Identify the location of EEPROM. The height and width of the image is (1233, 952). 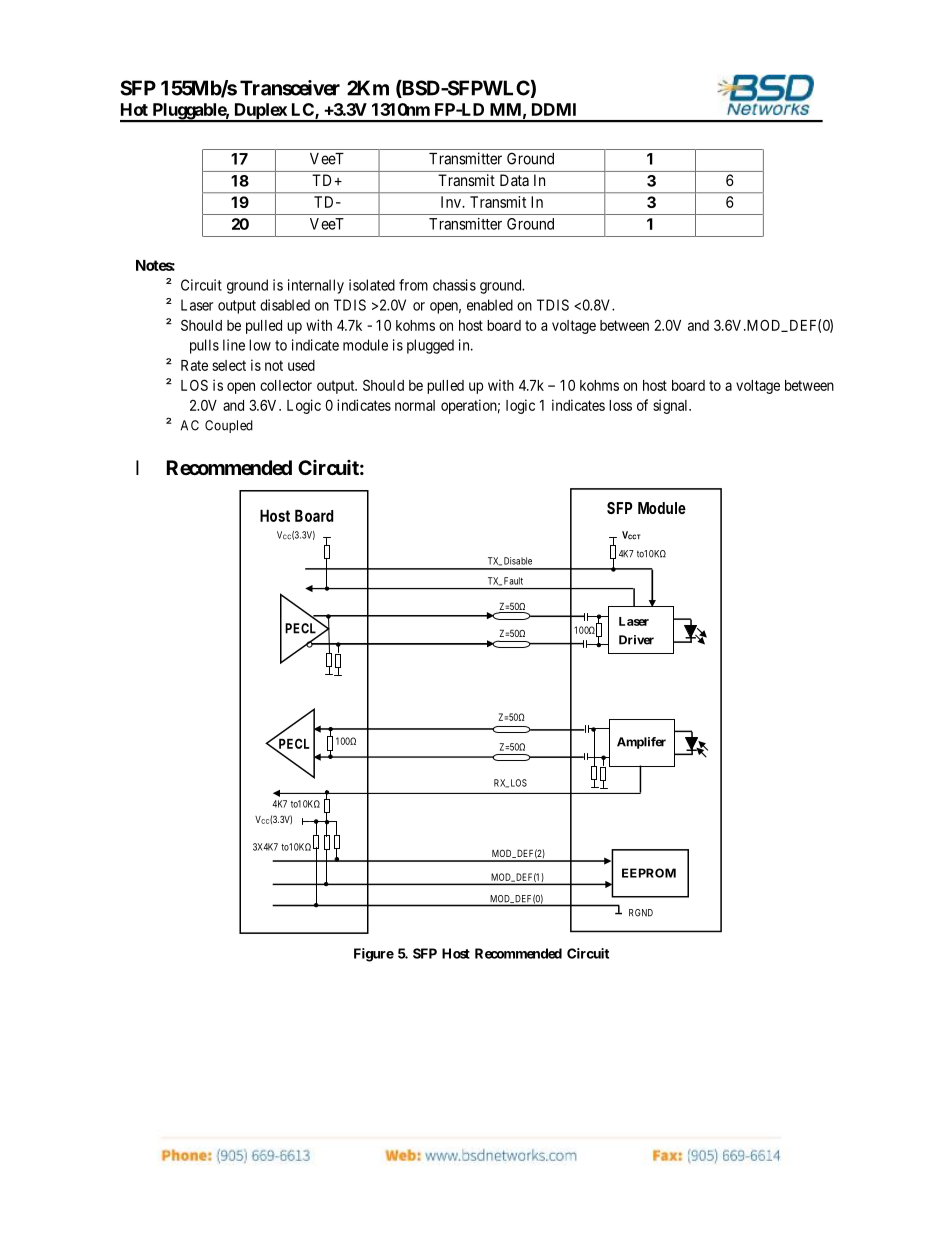
(649, 873).
